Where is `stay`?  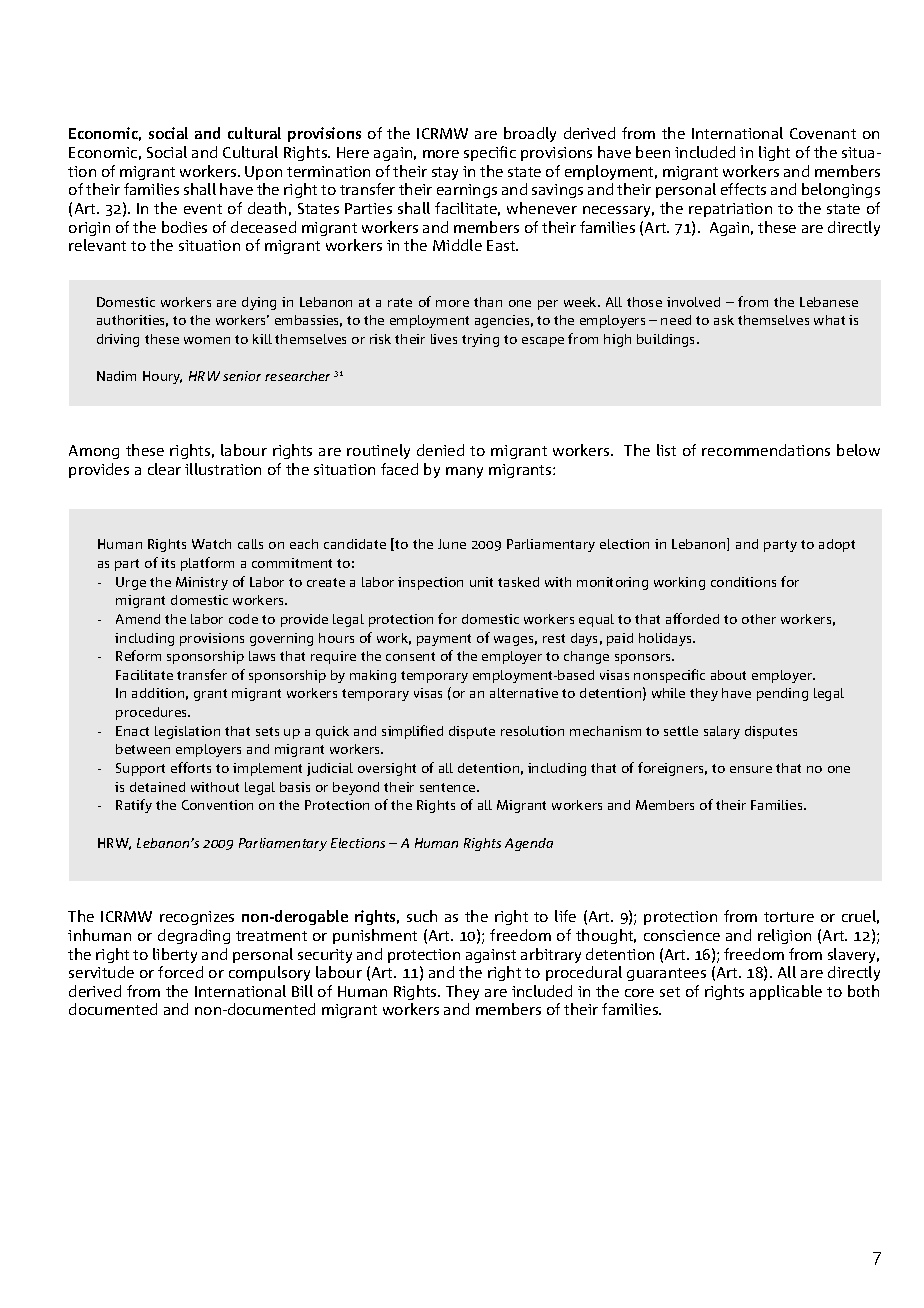 stay is located at coordinates (445, 173).
